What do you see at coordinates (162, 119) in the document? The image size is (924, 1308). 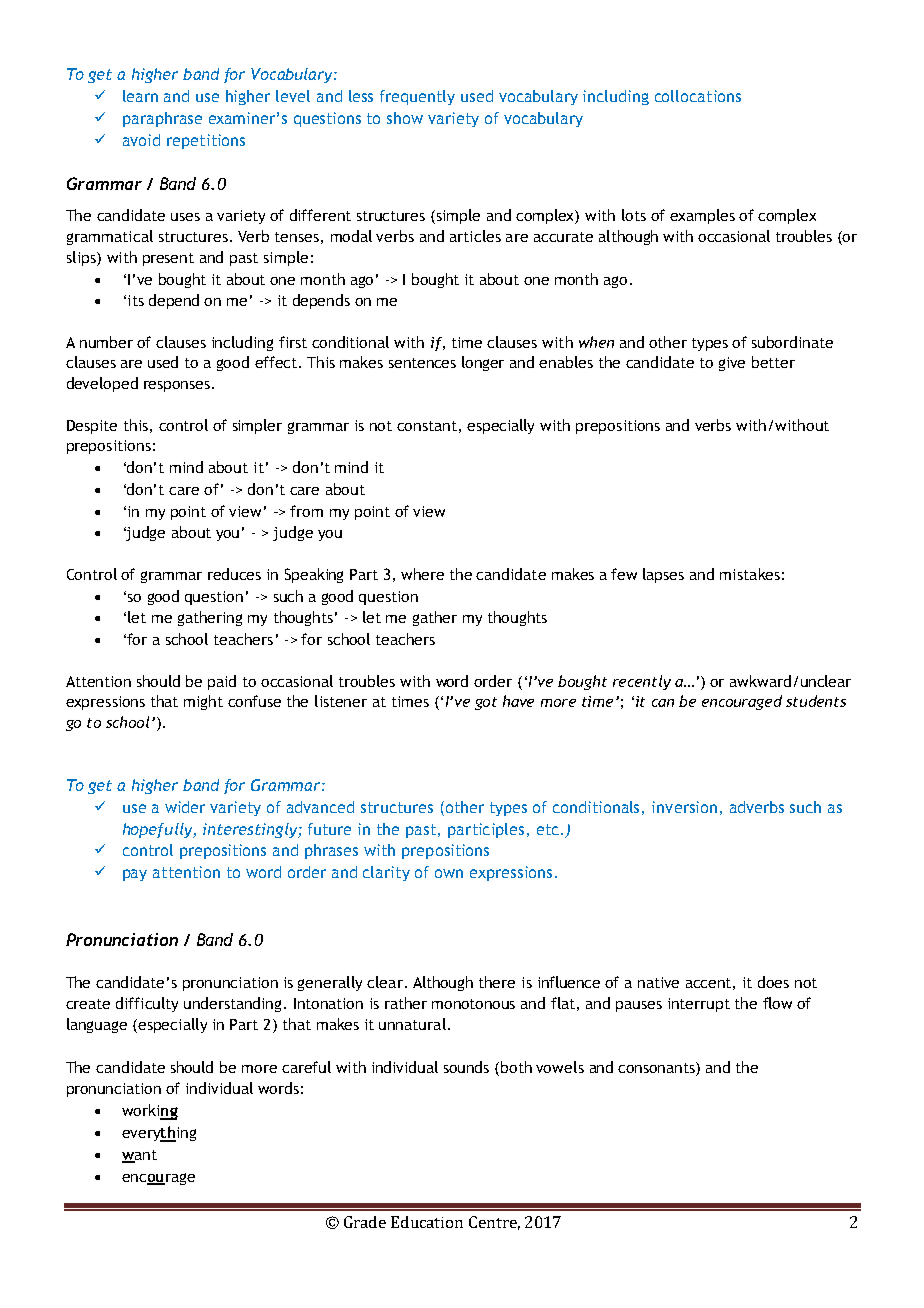 I see `paraphrase` at bounding box center [162, 119].
